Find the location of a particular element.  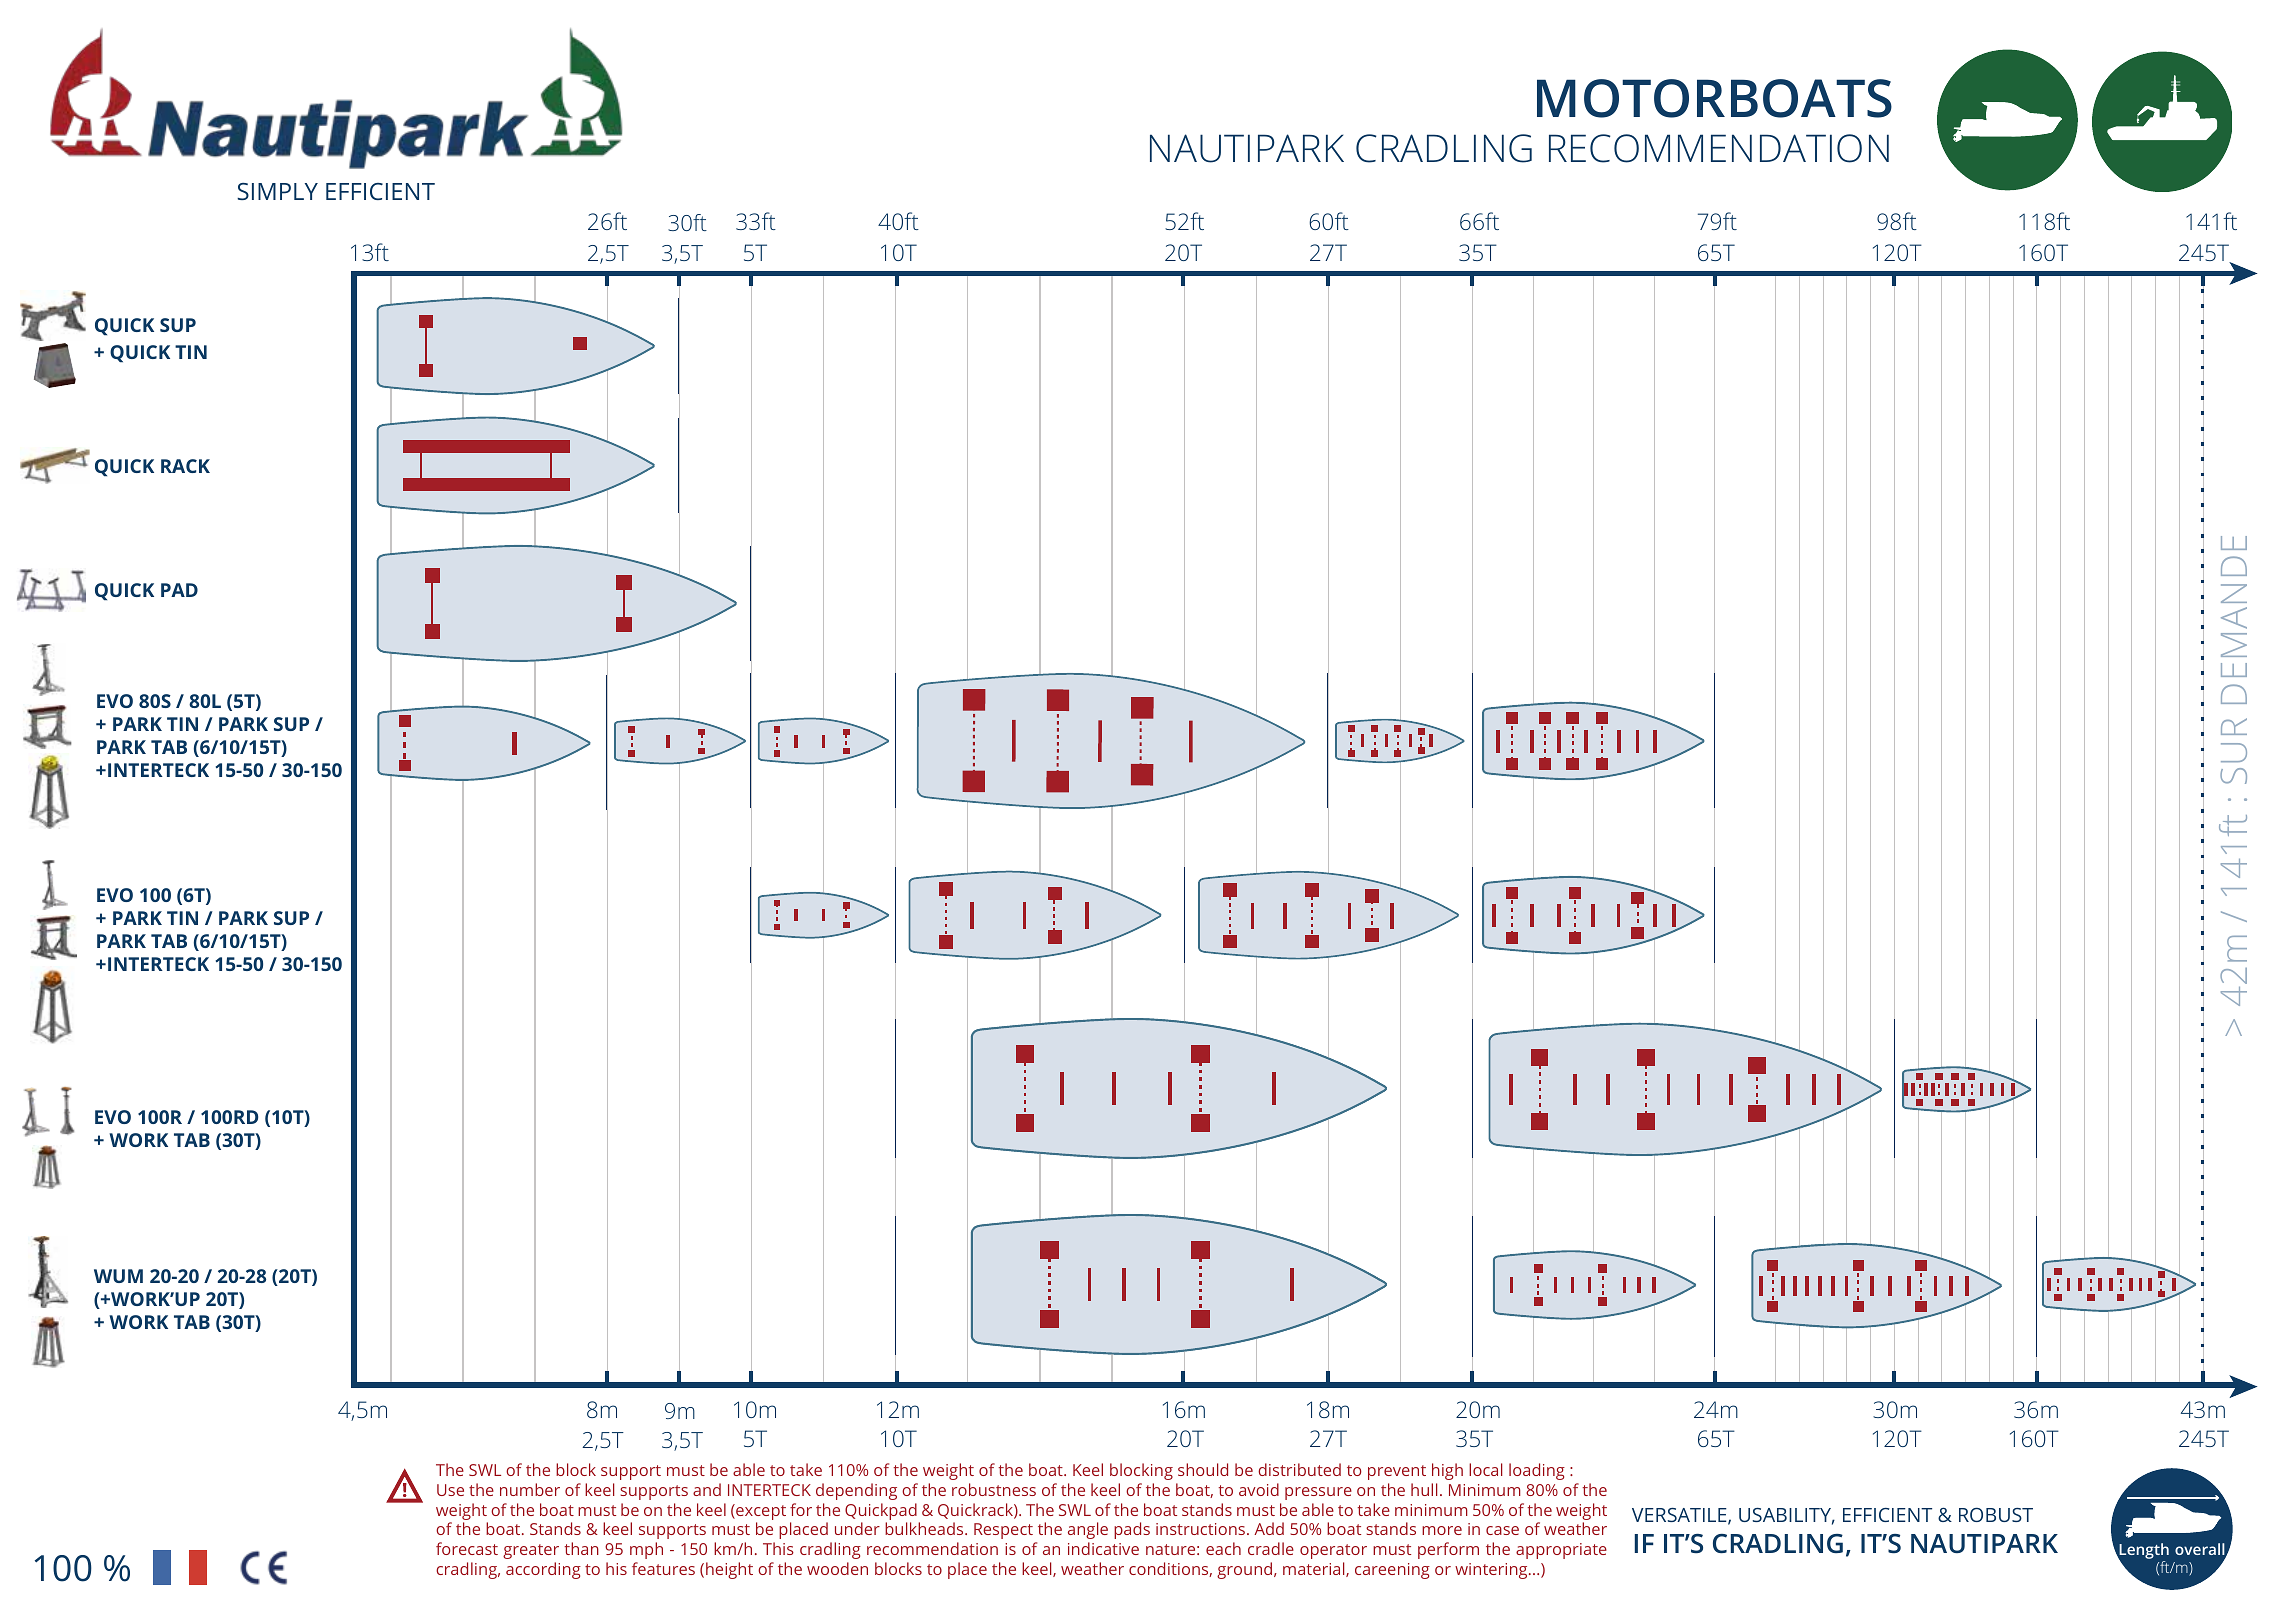

depending is located at coordinates (856, 1491).
